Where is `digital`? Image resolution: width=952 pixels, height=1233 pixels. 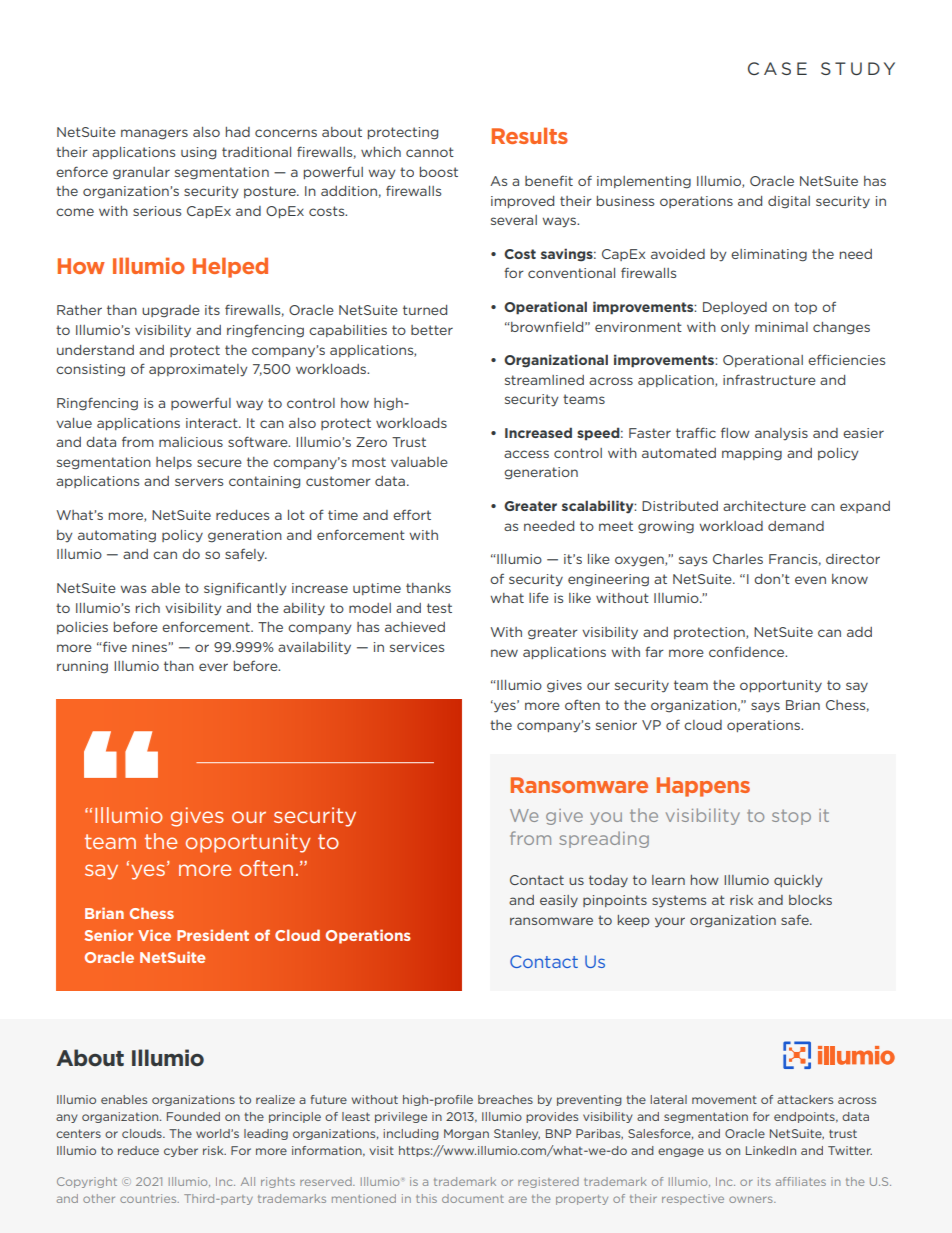 digital is located at coordinates (789, 202).
